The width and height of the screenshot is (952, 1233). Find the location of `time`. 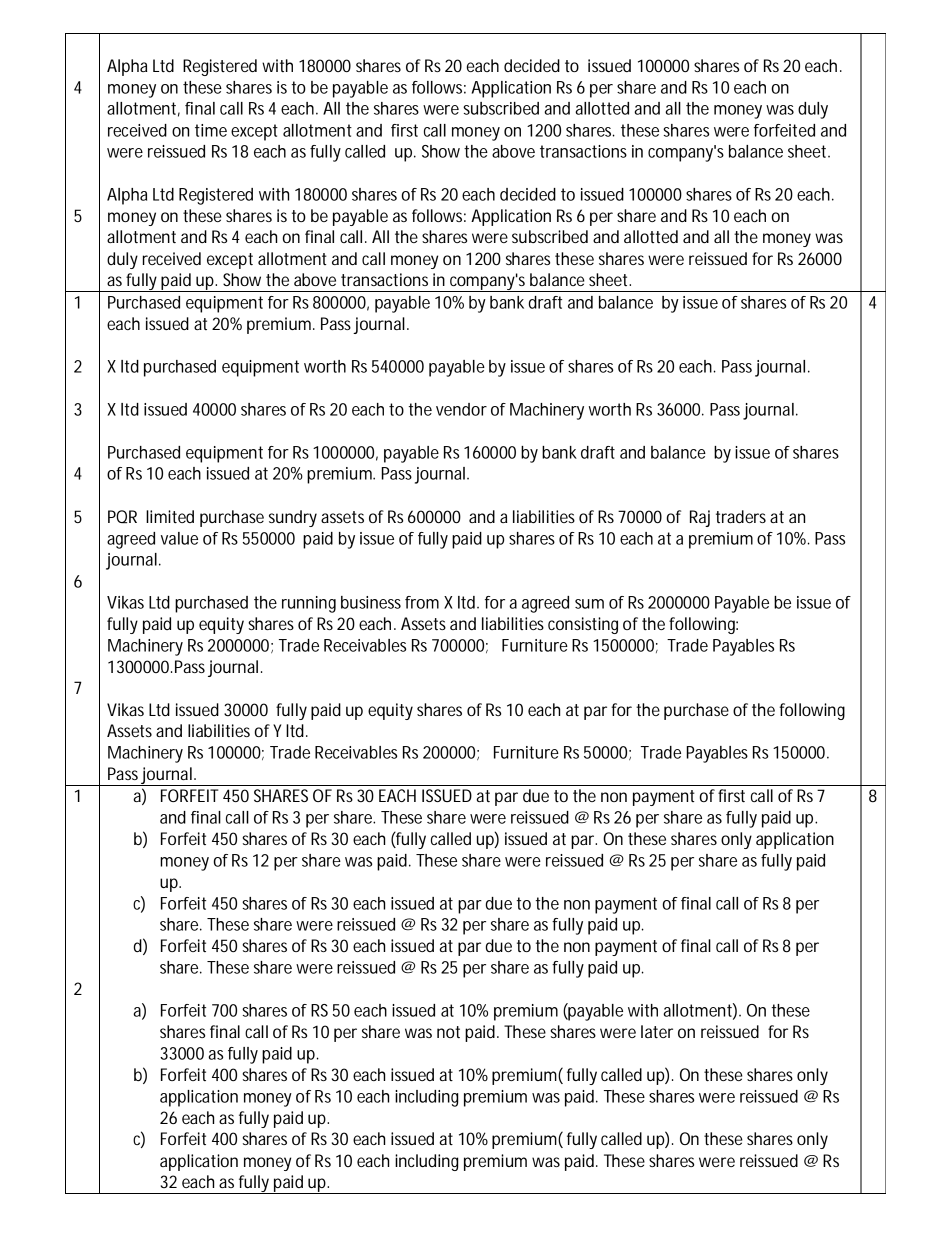

time is located at coordinates (211, 130).
